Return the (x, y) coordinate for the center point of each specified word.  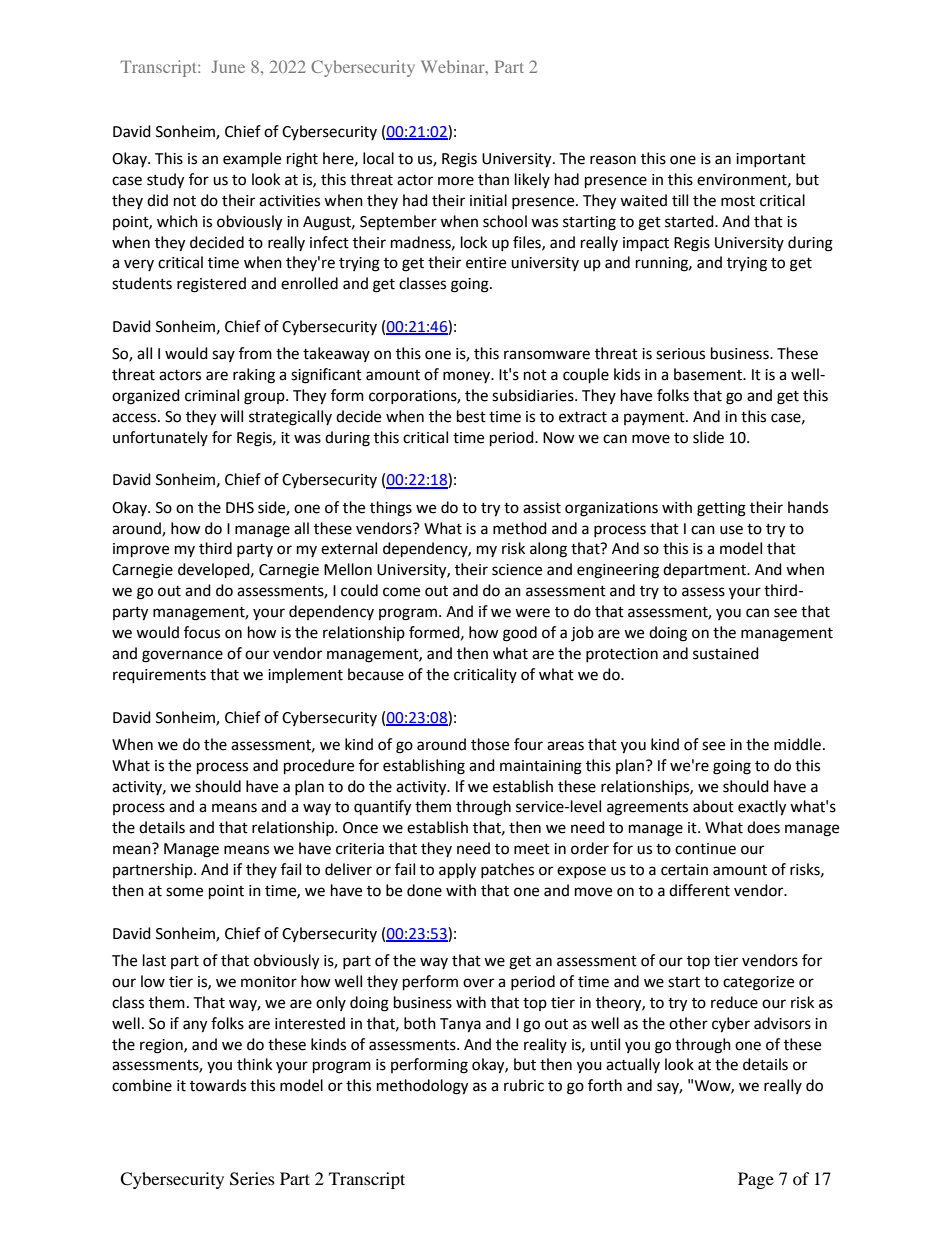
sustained (726, 653)
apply (457, 871)
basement (709, 374)
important (771, 160)
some (184, 892)
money (468, 377)
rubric (524, 1085)
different (699, 890)
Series (252, 1179)
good (520, 634)
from (255, 353)
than (493, 179)
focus (202, 632)
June (228, 66)
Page (756, 1180)
